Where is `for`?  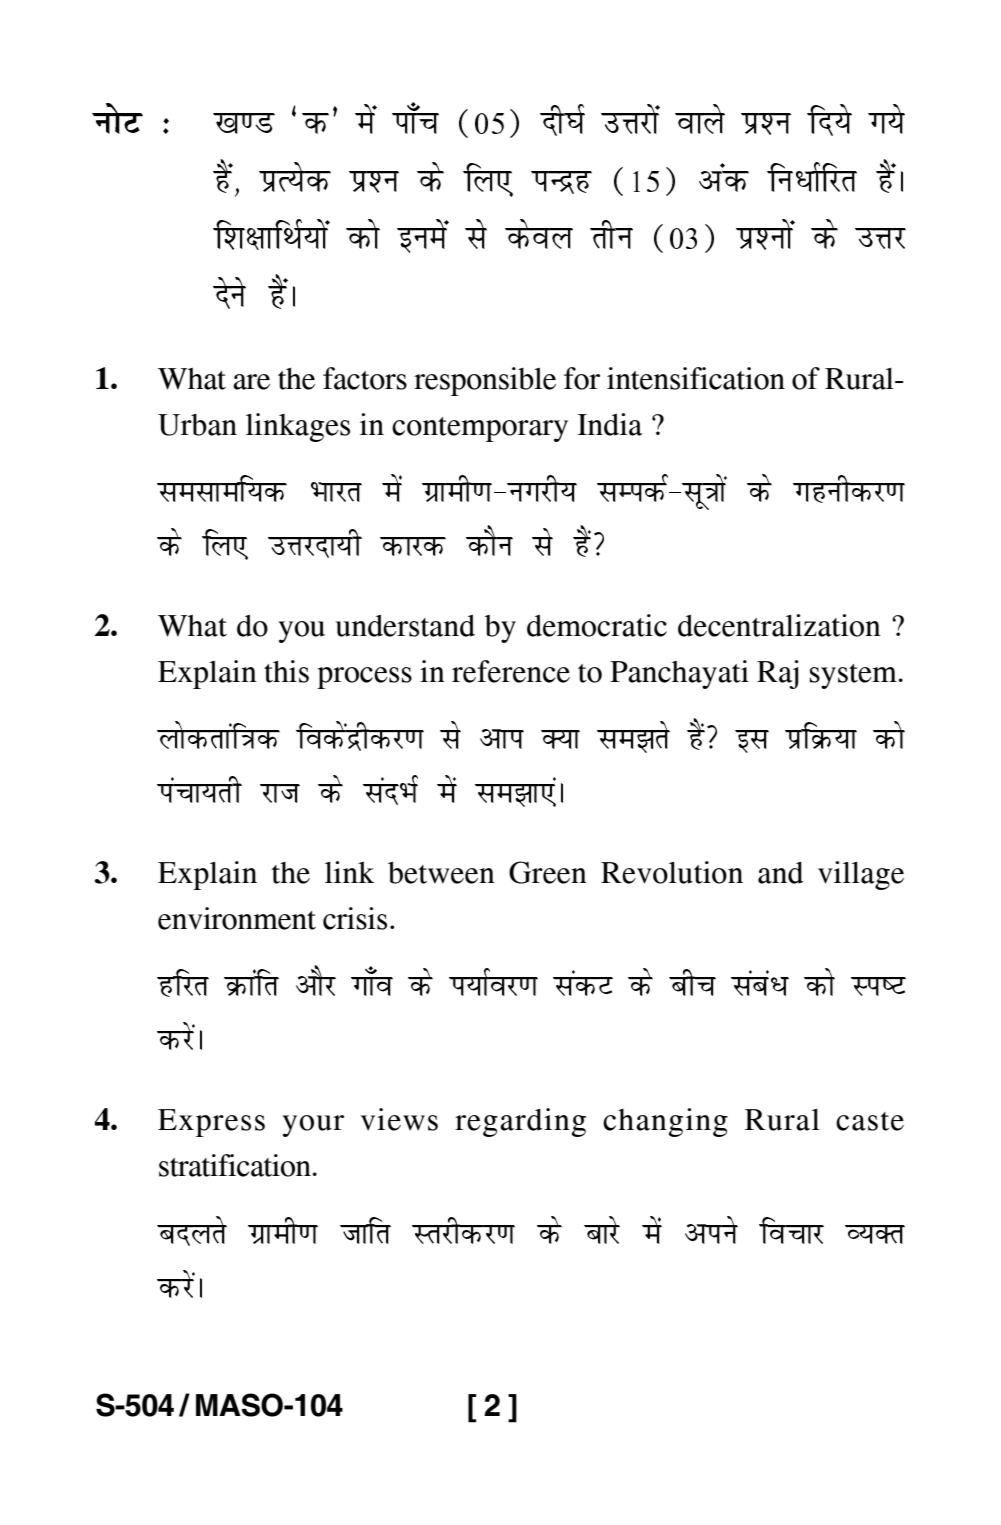
for is located at coordinates (582, 378).
